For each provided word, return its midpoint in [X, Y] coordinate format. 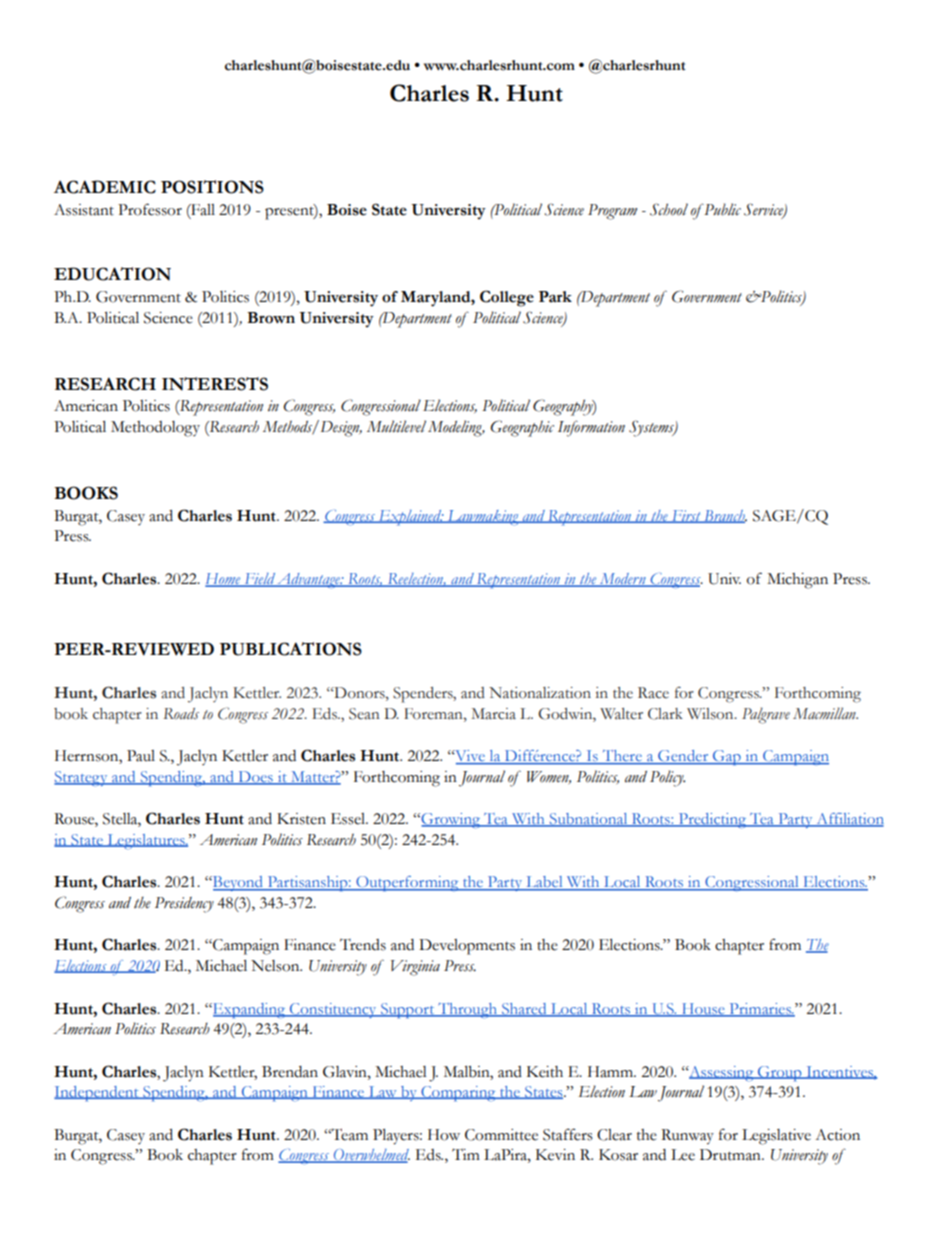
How [444, 1135]
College [507, 298]
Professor [150, 209]
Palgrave [766, 715]
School [669, 209]
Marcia [493, 714]
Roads [181, 714]
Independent [97, 1094]
